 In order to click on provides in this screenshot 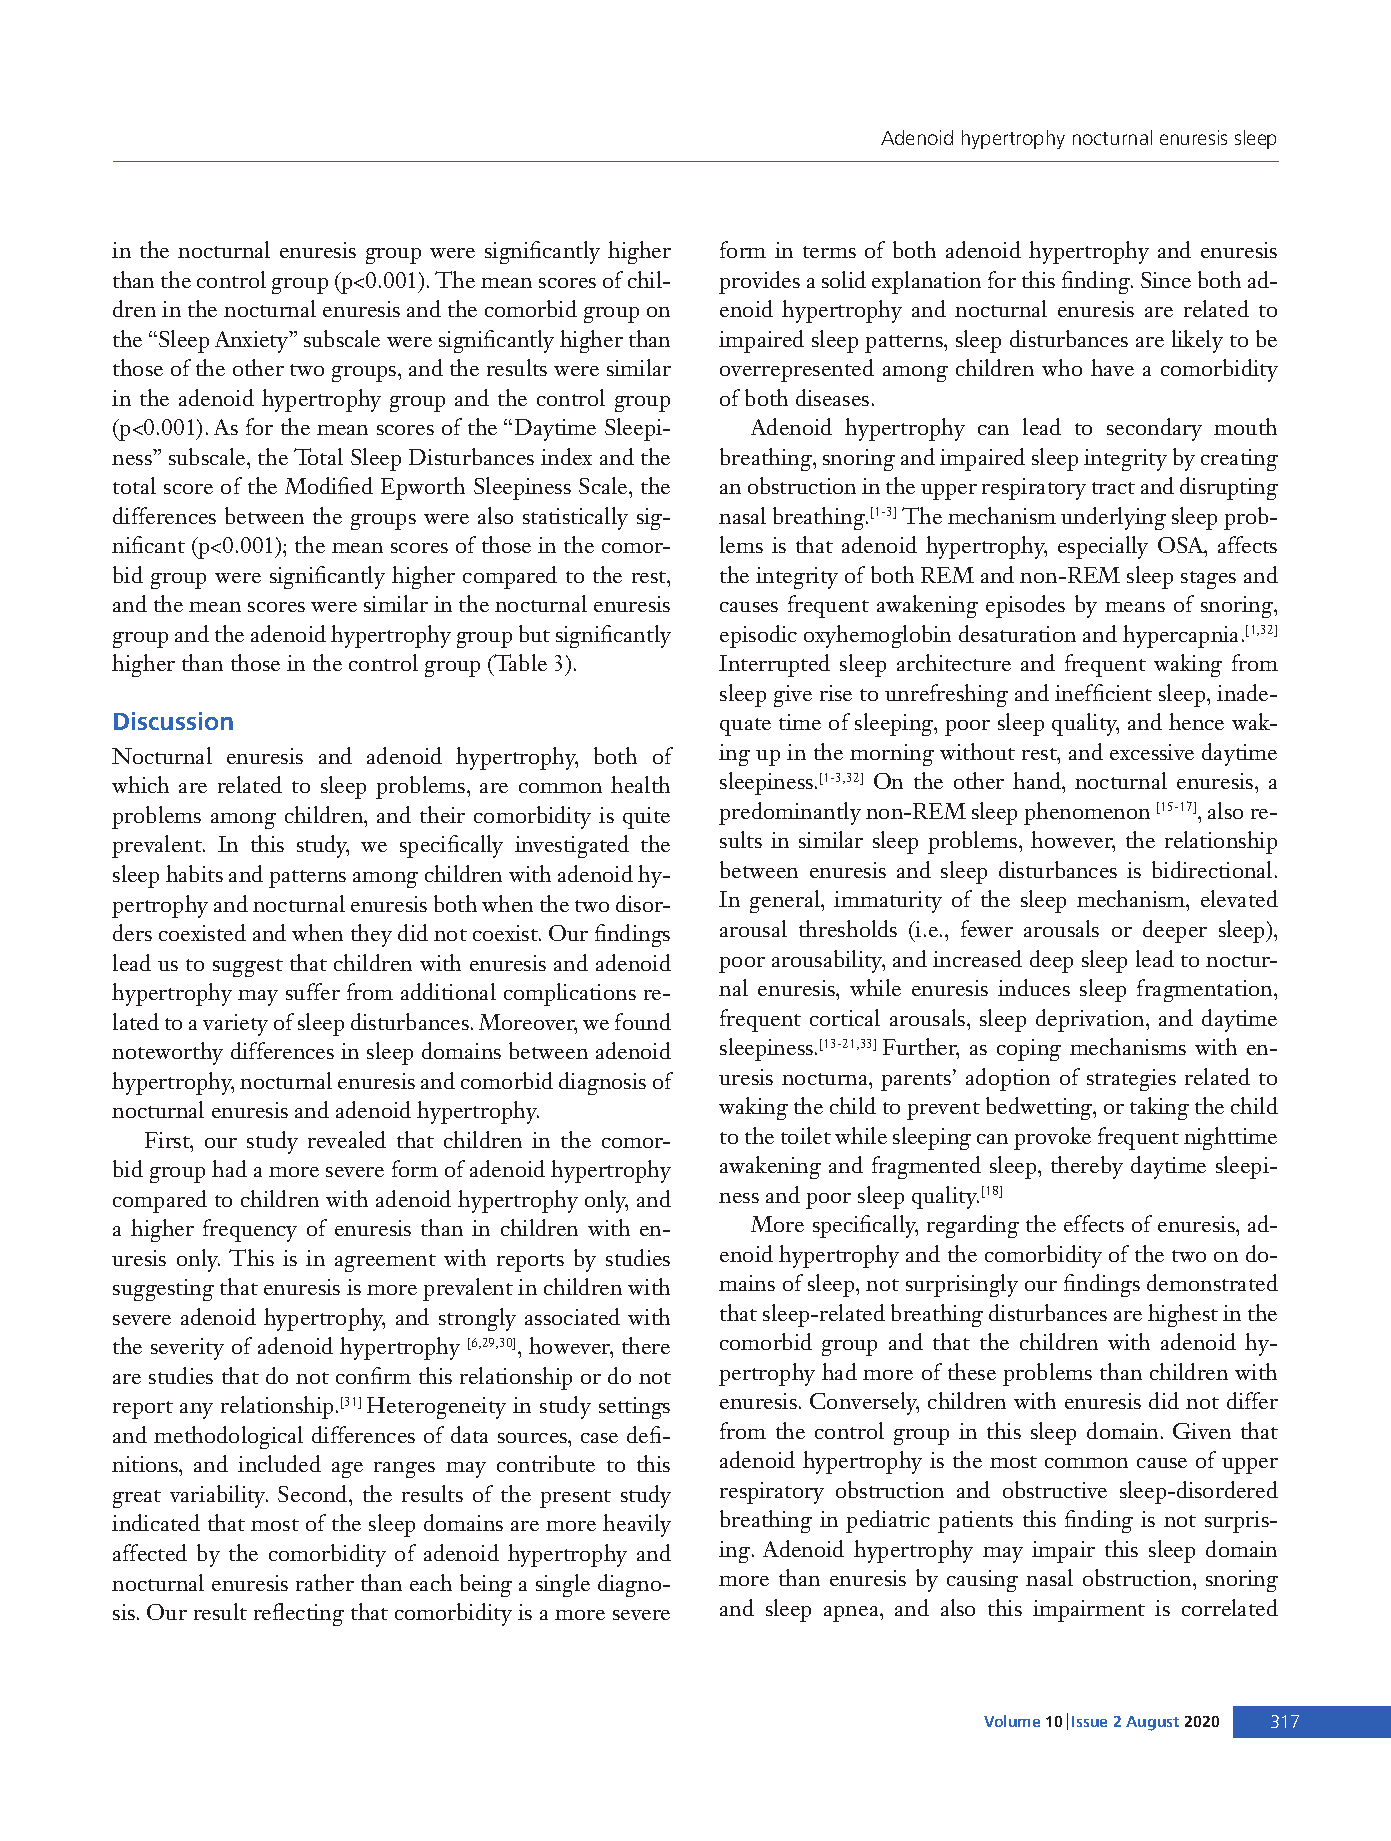, I will do `click(759, 282)`.
